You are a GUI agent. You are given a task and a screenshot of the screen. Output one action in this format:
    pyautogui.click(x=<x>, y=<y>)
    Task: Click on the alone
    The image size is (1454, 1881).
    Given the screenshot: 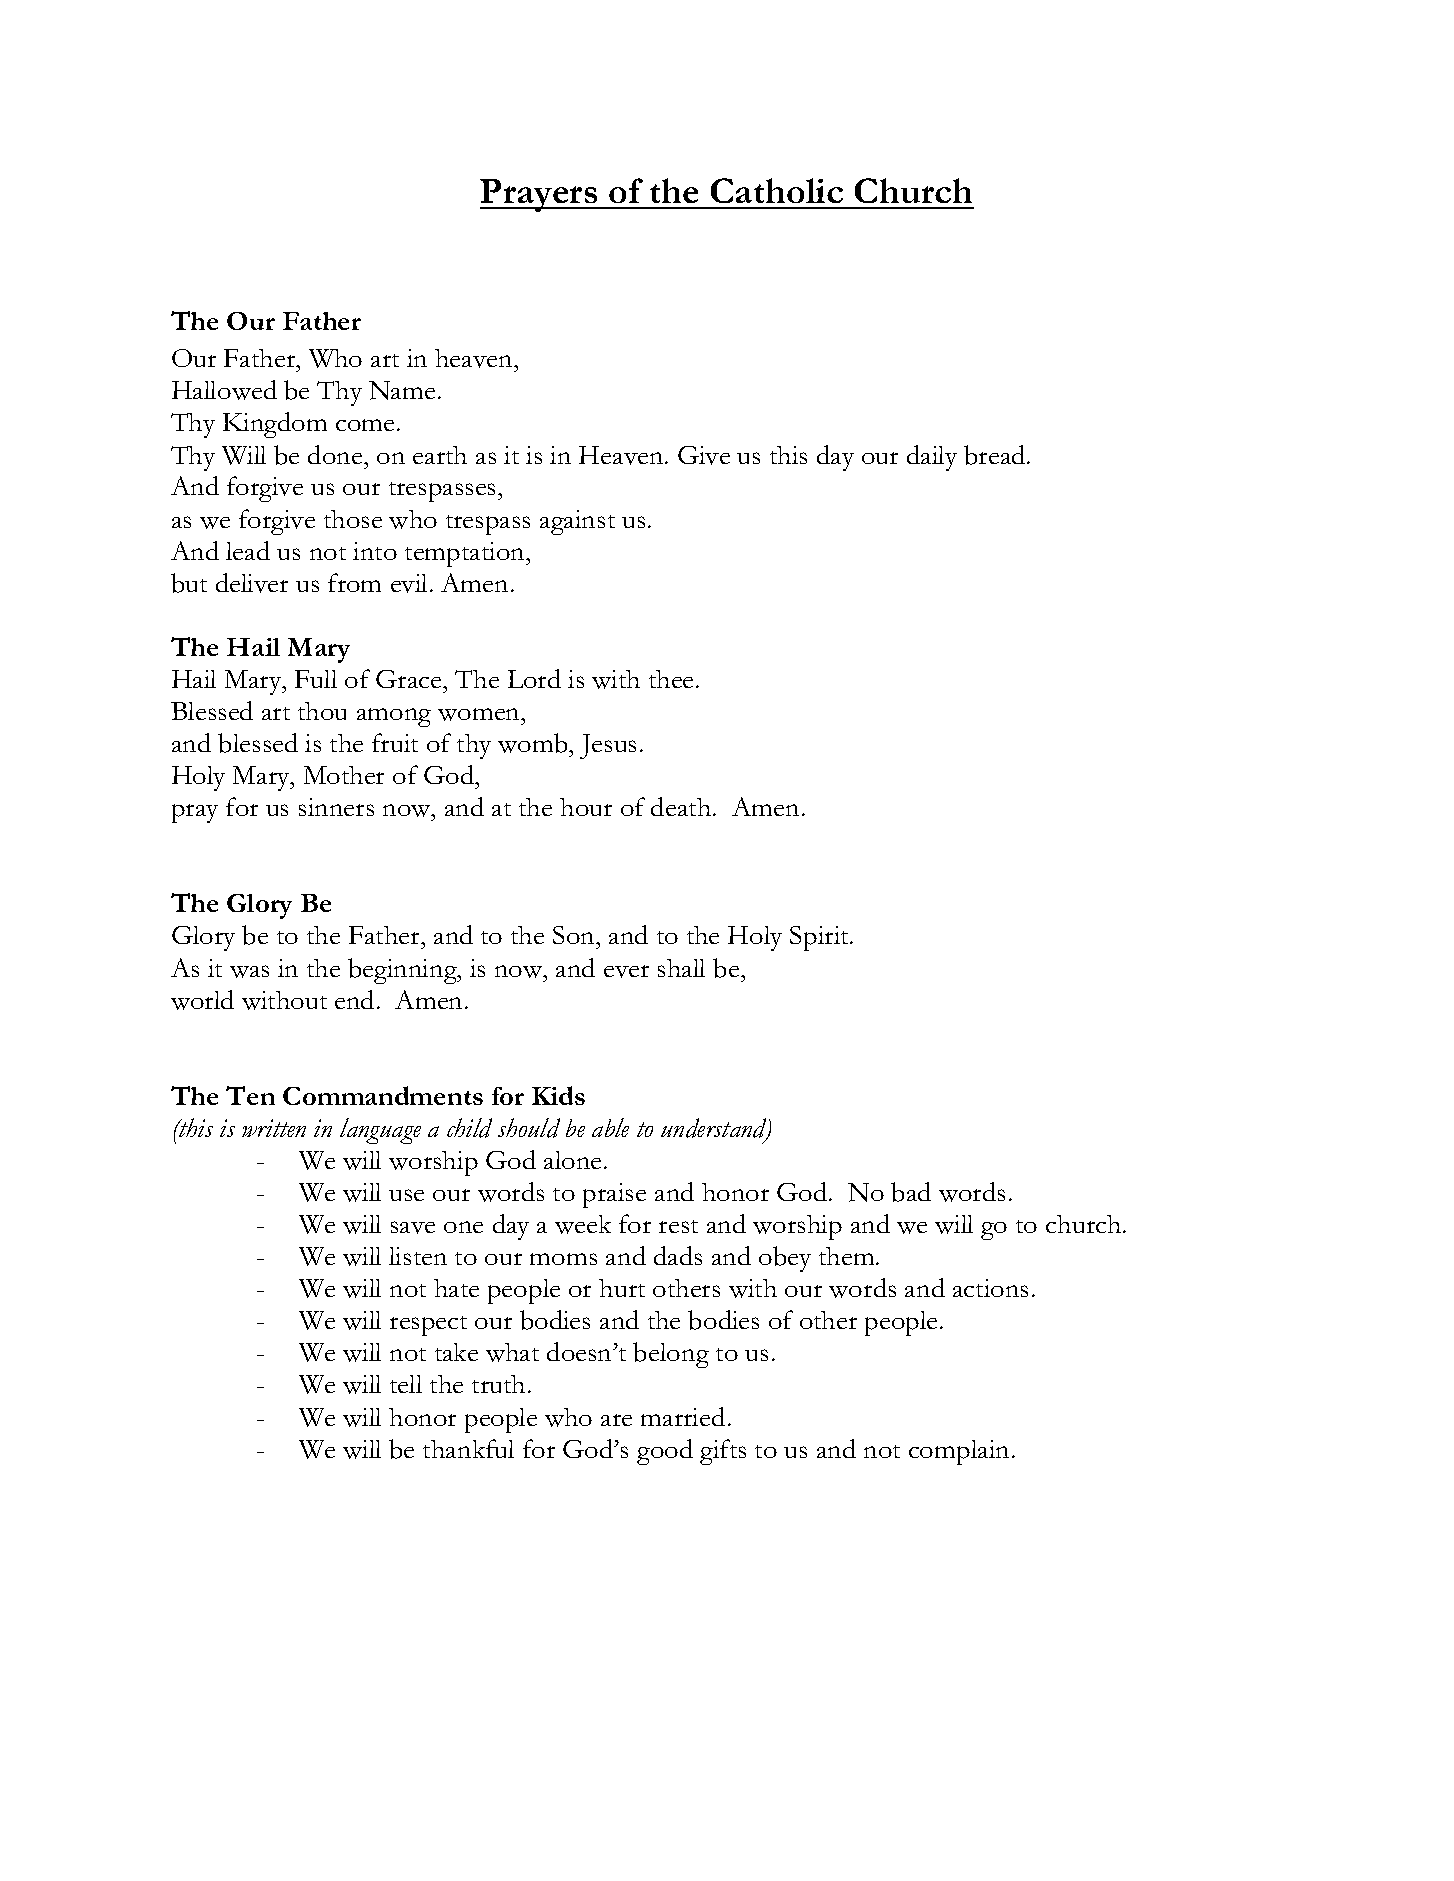 What is the action you would take?
    pyautogui.click(x=572, y=1160)
